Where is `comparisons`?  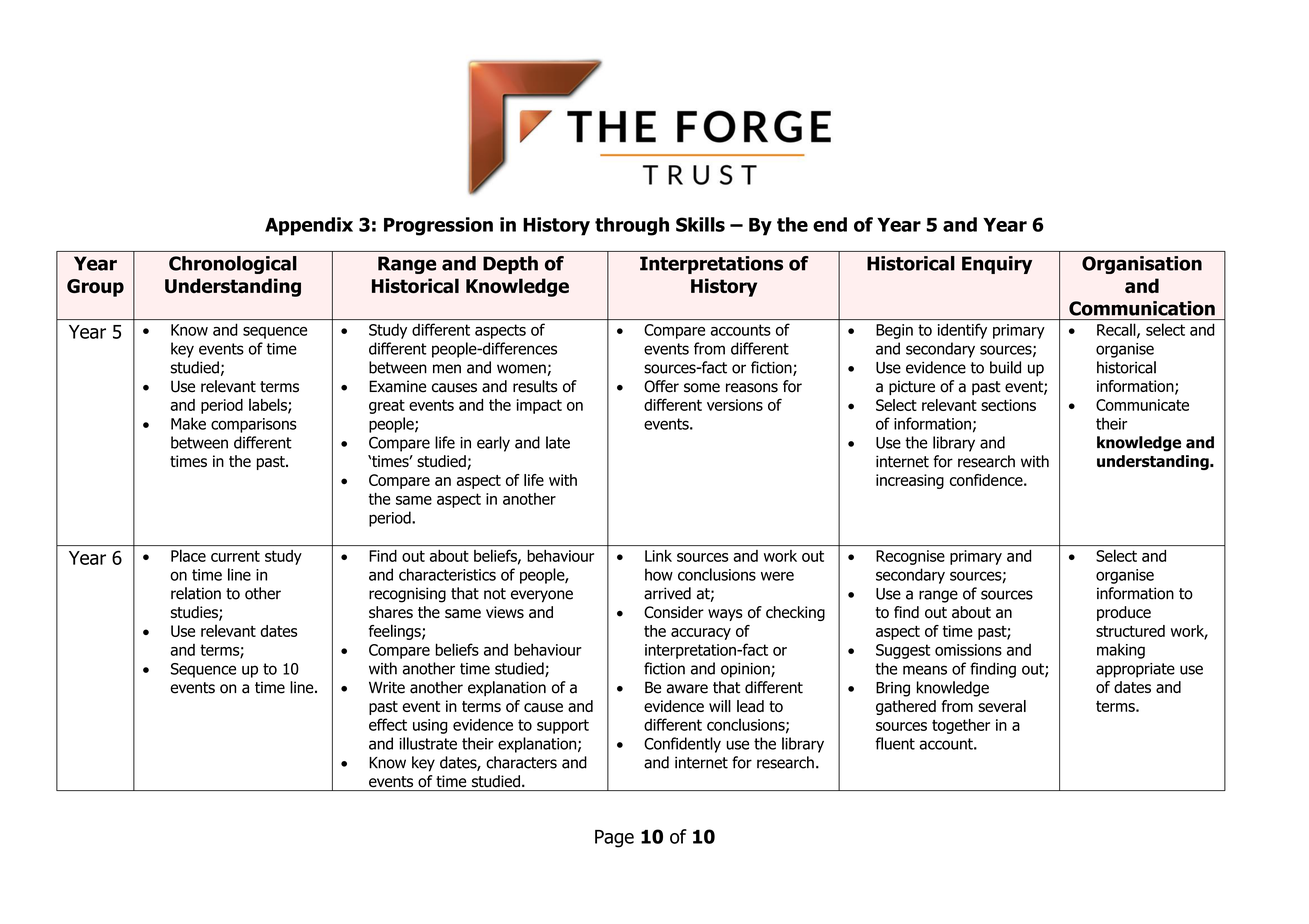
comparisons is located at coordinates (254, 425).
